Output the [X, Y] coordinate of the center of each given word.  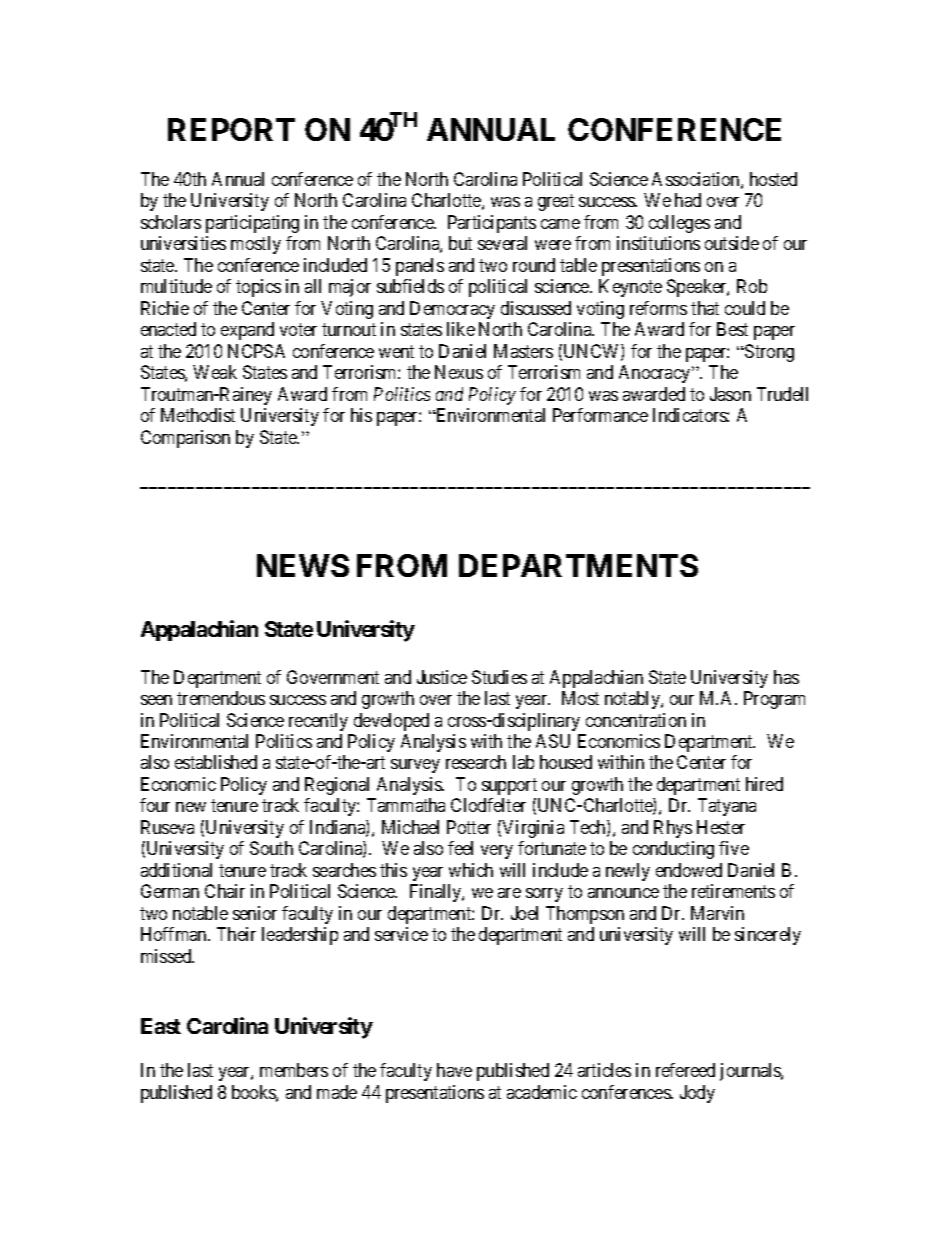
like [461, 329]
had [688, 200]
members [294, 1070]
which [471, 870]
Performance [600, 415]
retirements [733, 891]
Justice [442, 677]
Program [774, 700]
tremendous [221, 698]
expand [247, 331]
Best [732, 329]
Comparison [185, 439]
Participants [492, 224]
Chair [225, 891]
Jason [730, 394]
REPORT [231, 129]
